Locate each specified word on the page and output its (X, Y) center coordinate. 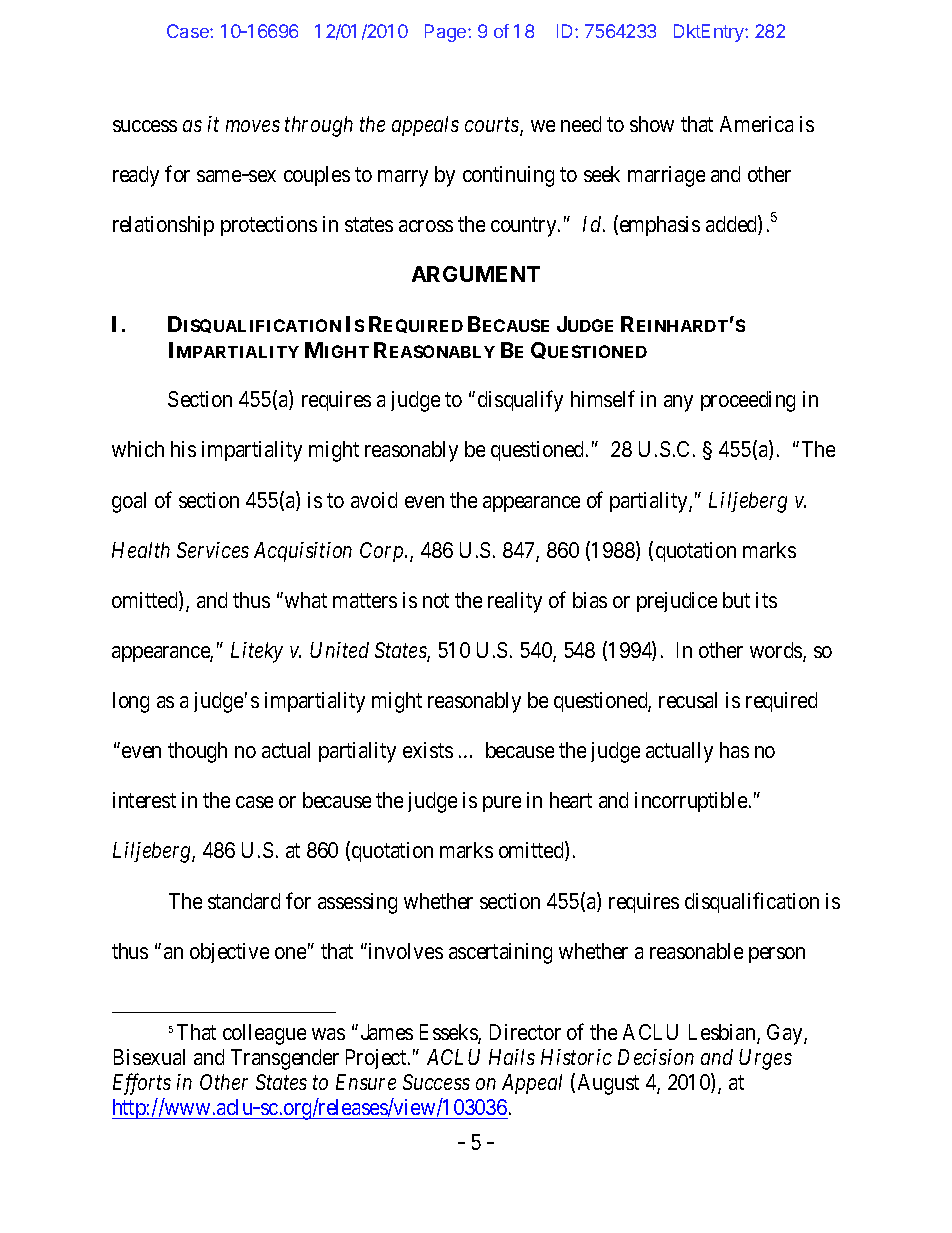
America (756, 124)
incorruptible (692, 802)
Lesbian (723, 1033)
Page (447, 33)
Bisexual (149, 1057)
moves (253, 126)
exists (428, 750)
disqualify (520, 401)
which (138, 449)
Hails (512, 1057)
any (678, 403)
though (197, 752)
